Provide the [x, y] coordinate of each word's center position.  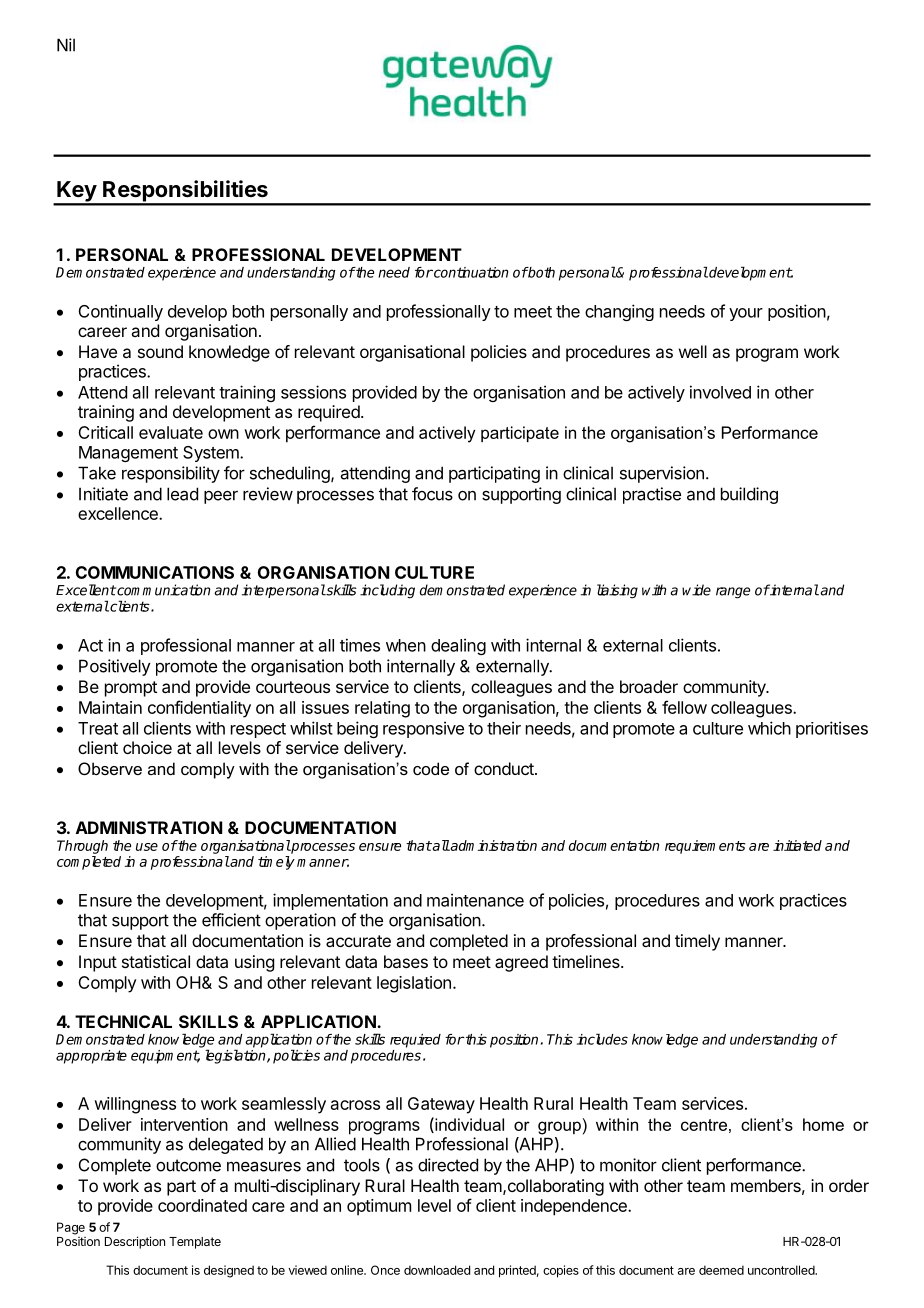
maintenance [475, 900]
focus [432, 494]
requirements [705, 847]
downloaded [437, 1270]
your [746, 314]
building [749, 495]
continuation [470, 272]
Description [135, 1242]
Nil [66, 45]
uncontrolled [782, 1270]
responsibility [171, 474]
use [147, 847]
